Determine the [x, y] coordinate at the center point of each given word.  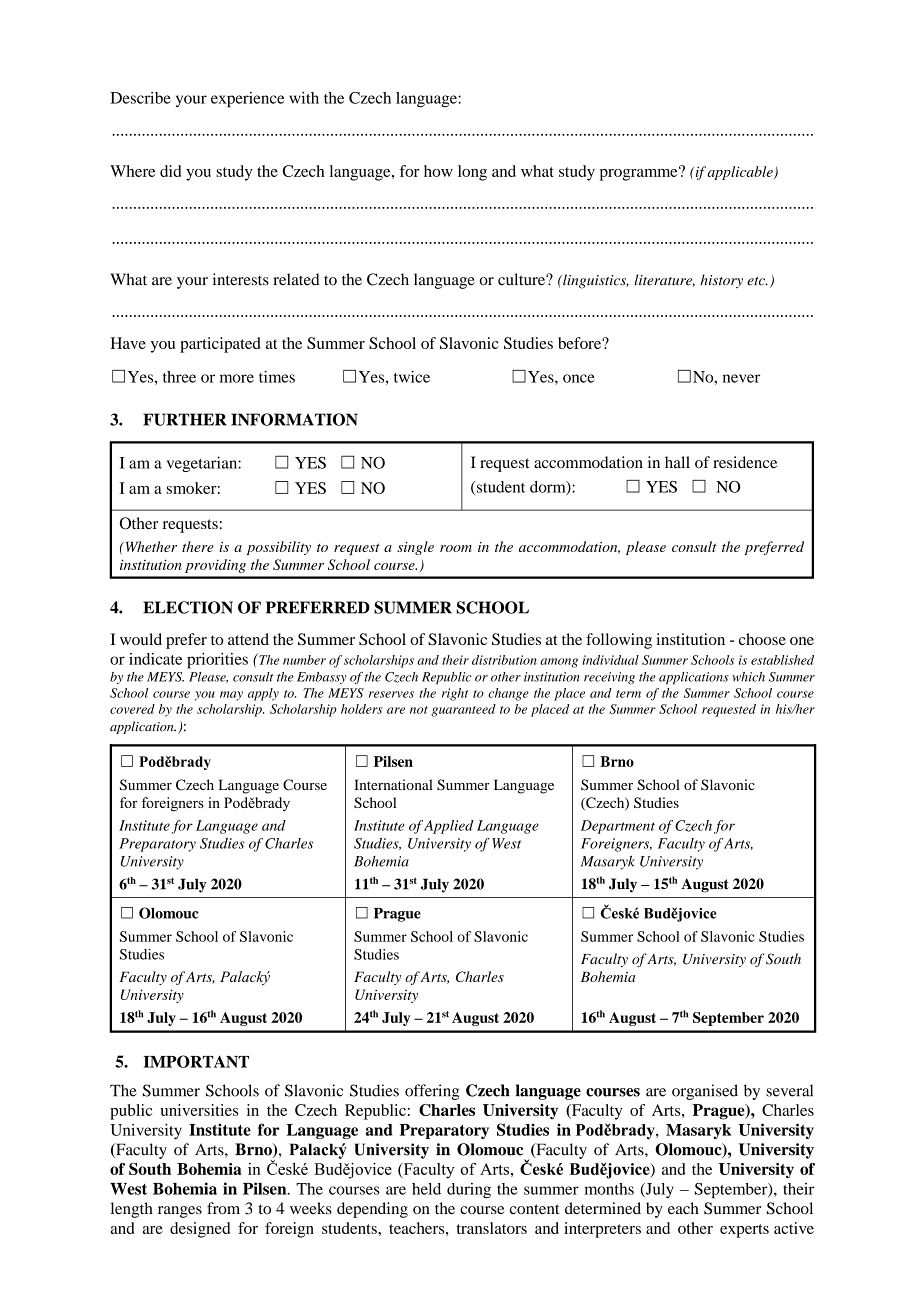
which [748, 677]
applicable [741, 173]
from [223, 1208]
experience [247, 100]
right [455, 694]
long [472, 173]
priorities [217, 661]
